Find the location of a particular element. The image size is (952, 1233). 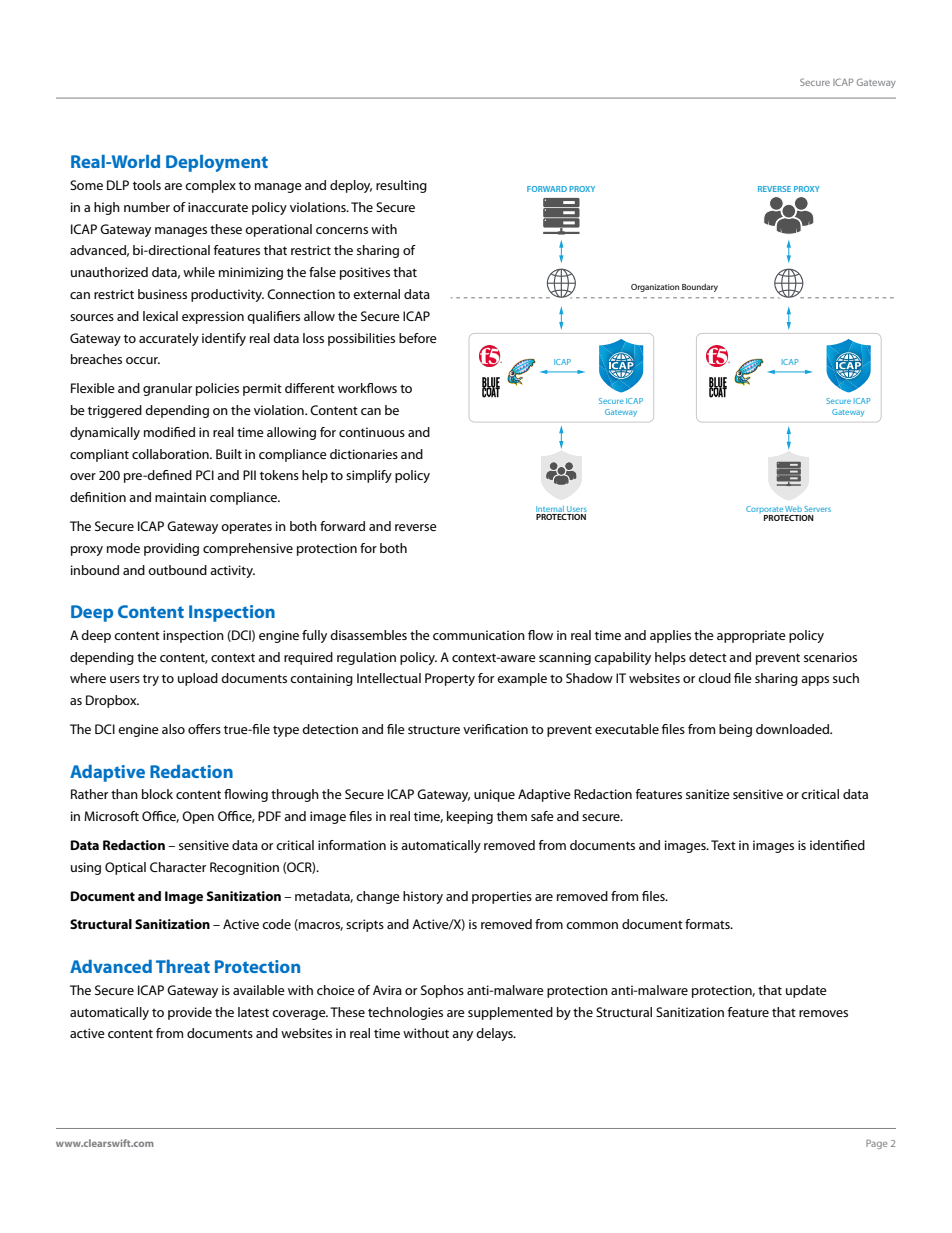

Open is located at coordinates (198, 817).
